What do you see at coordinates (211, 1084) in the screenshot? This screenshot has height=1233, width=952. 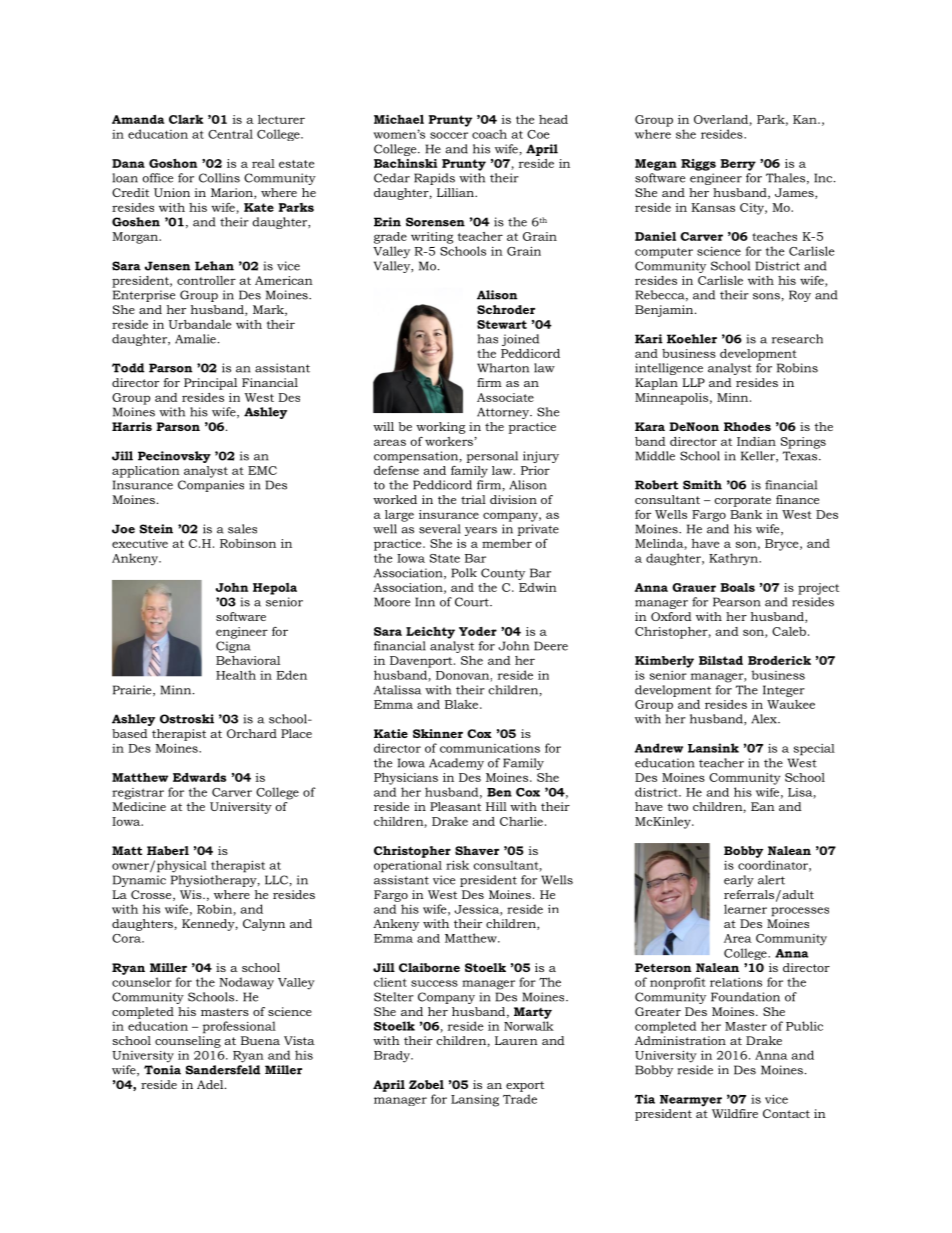 I see `Adel` at bounding box center [211, 1084].
